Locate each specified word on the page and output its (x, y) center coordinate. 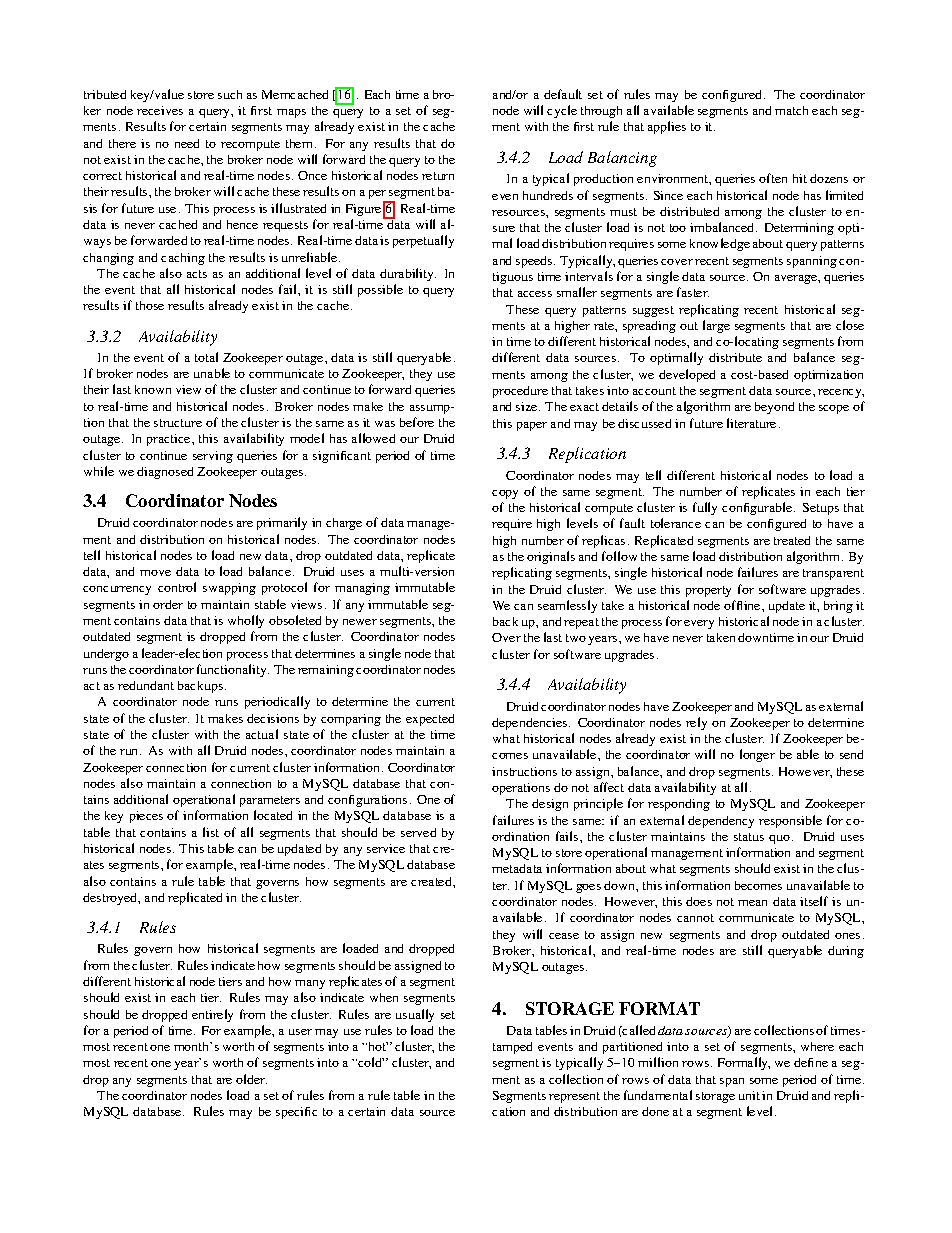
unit (749, 1095)
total (206, 357)
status (749, 837)
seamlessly (567, 606)
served (418, 832)
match (791, 110)
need (187, 143)
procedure (520, 392)
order (168, 604)
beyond (774, 408)
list (211, 832)
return (438, 176)
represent (574, 1097)
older (251, 1079)
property (708, 591)
